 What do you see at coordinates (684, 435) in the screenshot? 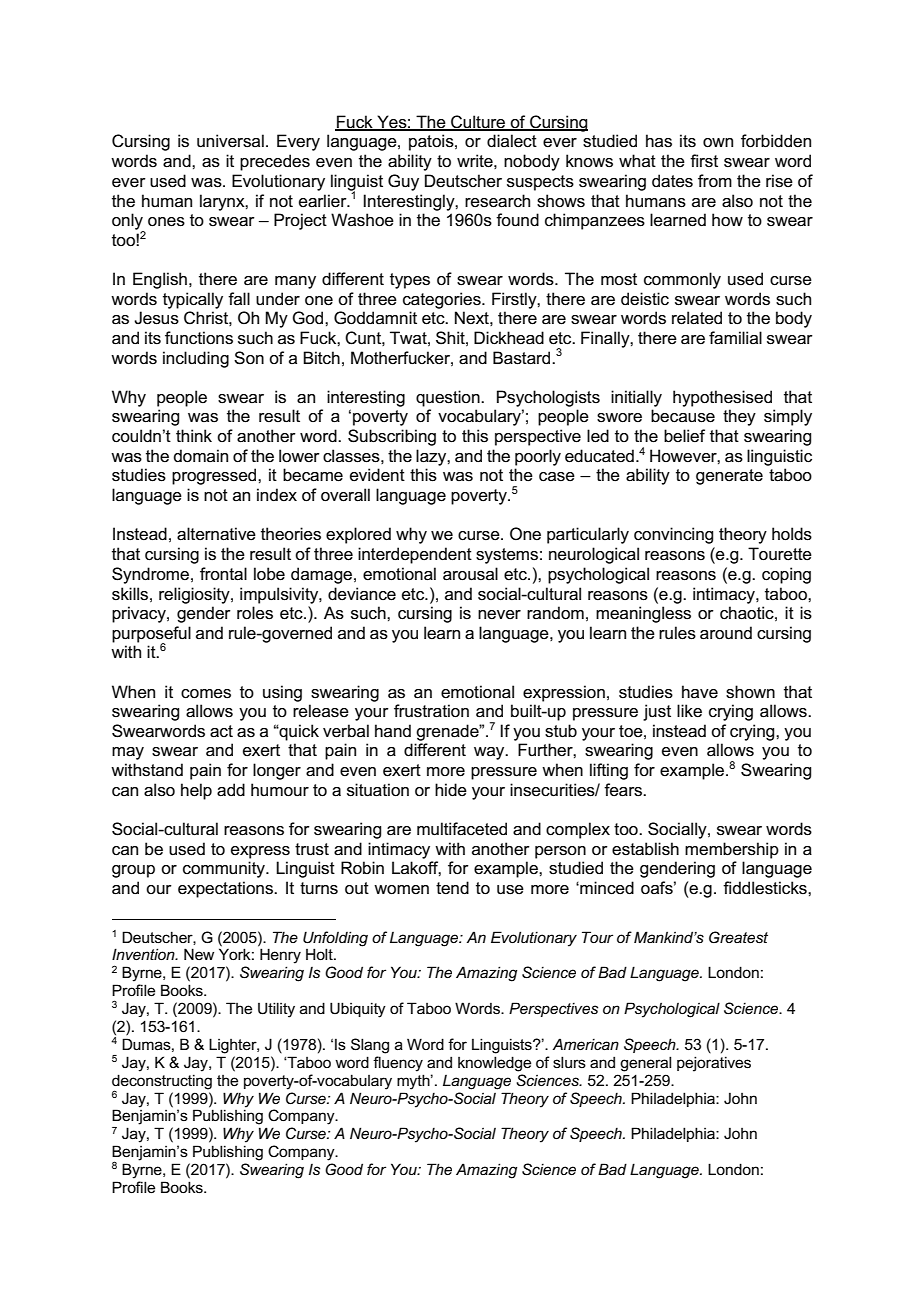
I see `belief` at bounding box center [684, 435].
